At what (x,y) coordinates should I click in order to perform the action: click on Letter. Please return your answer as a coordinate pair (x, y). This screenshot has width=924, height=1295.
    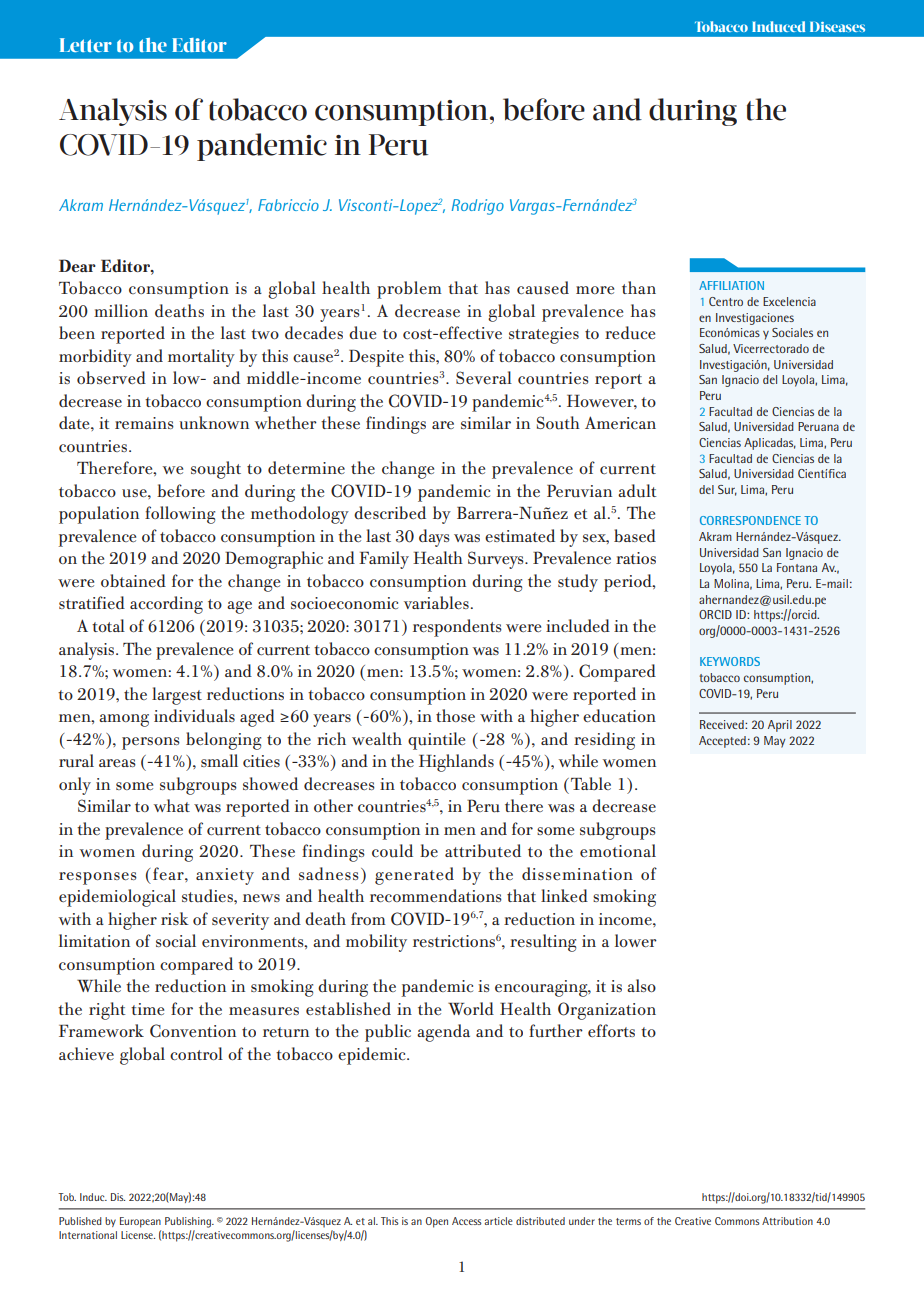
    Looking at the image, I should click on (86, 45).
